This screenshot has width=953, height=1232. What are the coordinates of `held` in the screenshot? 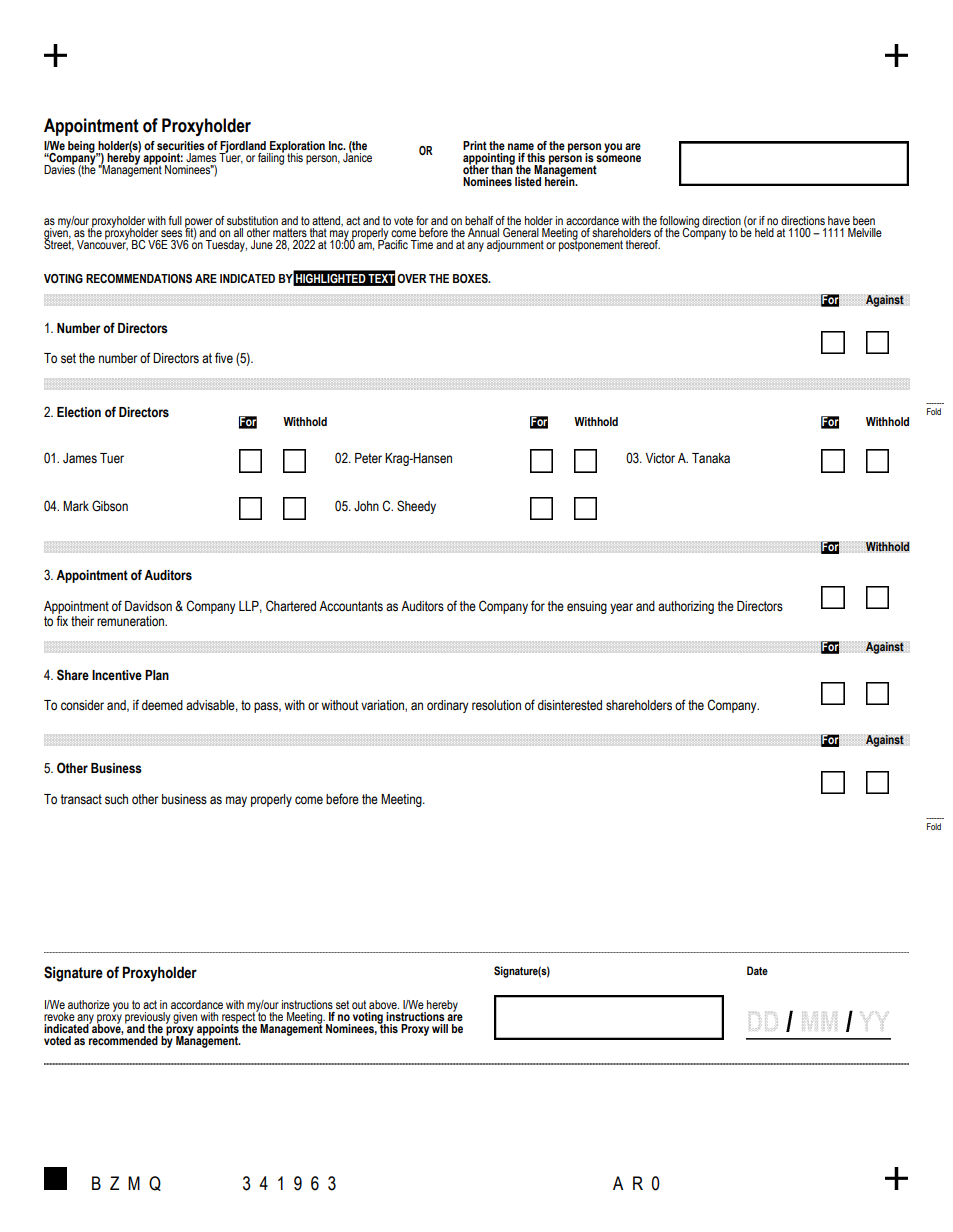 It's located at (764, 232).
